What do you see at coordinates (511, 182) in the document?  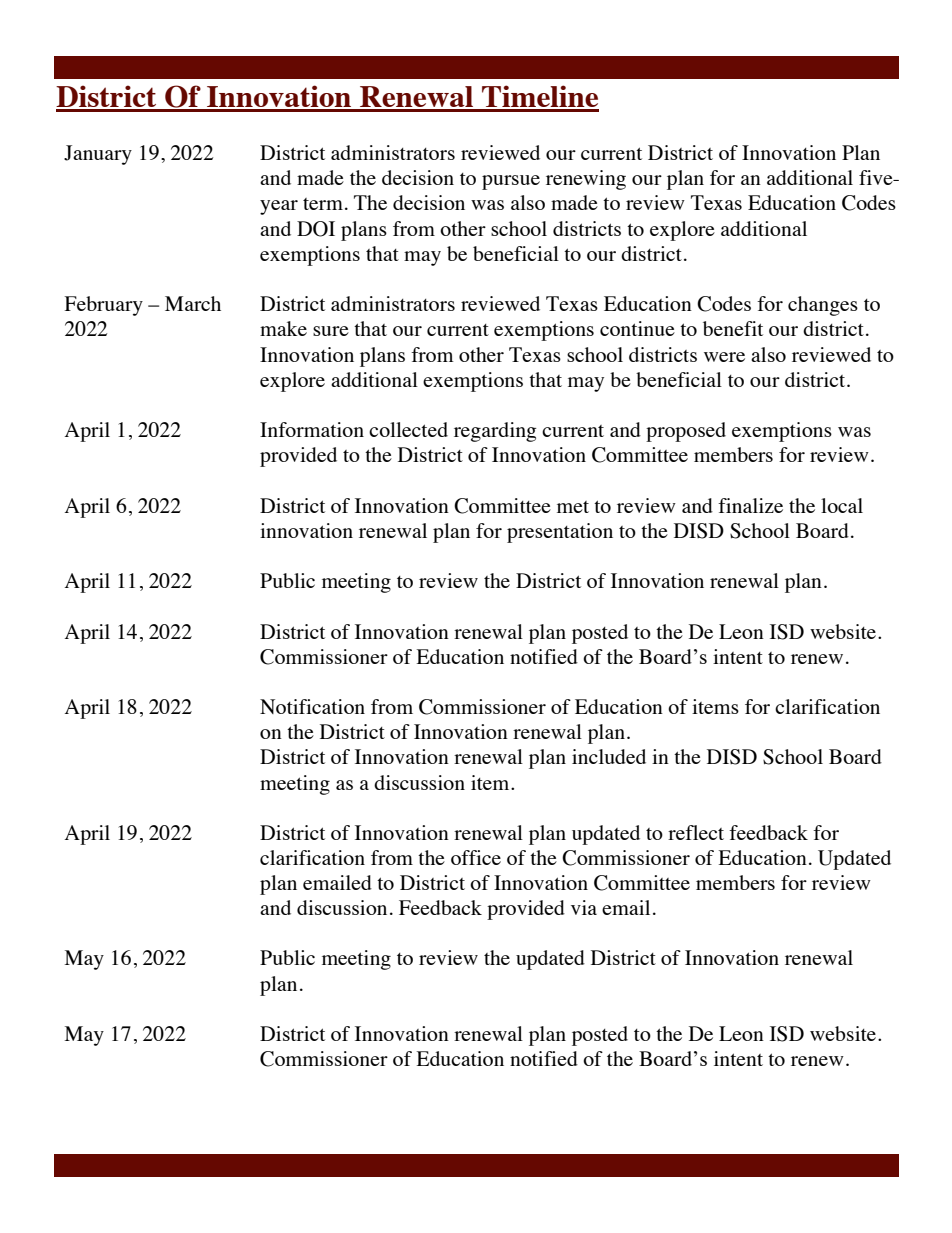 I see `pursue` at bounding box center [511, 182].
